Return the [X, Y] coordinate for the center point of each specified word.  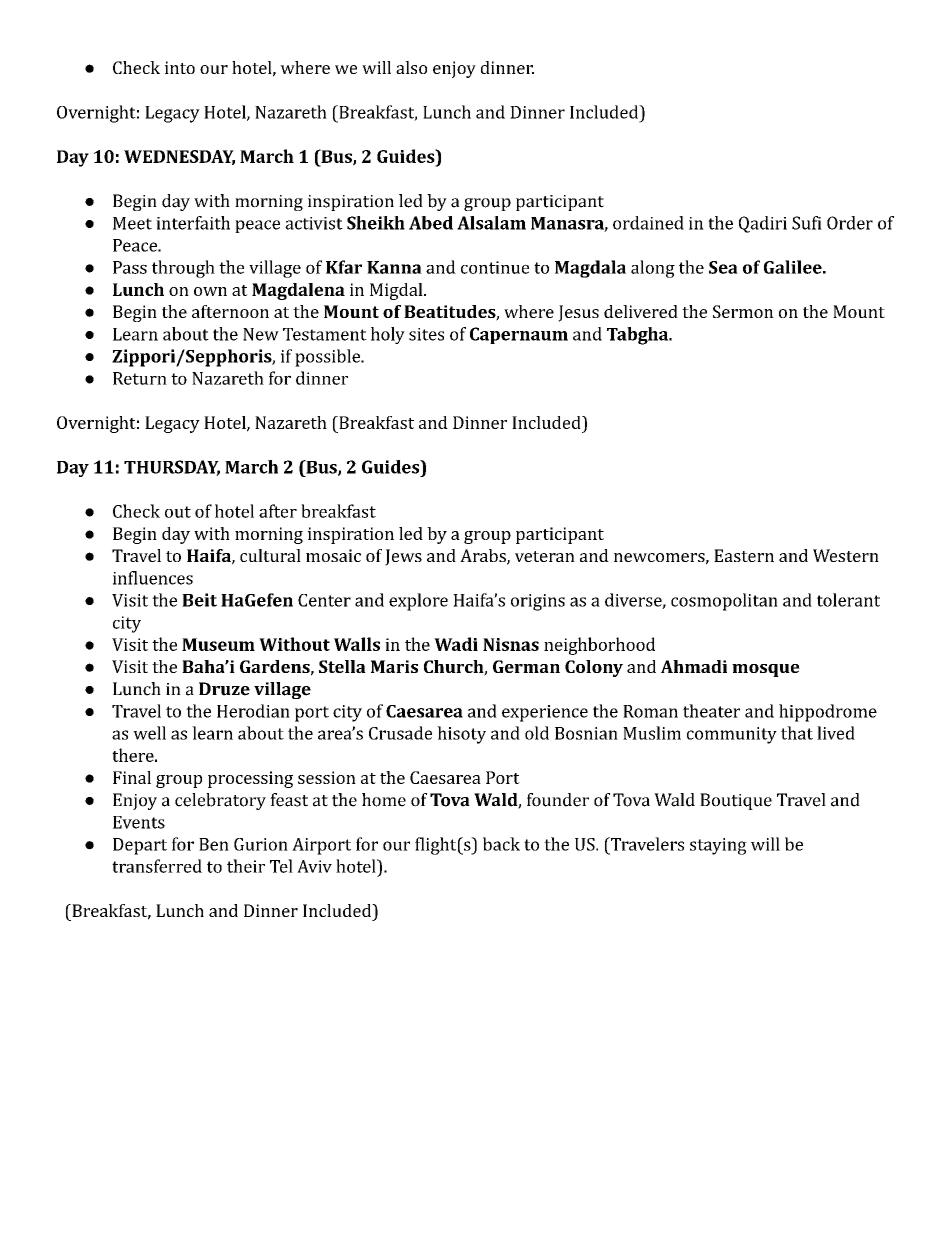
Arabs [484, 557]
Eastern [744, 555]
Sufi [807, 223]
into [180, 67]
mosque [766, 670]
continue [495, 267]
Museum [218, 644]
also [411, 67]
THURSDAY [172, 468]
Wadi [456, 644]
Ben [214, 844]
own [210, 291]
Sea [723, 267]
